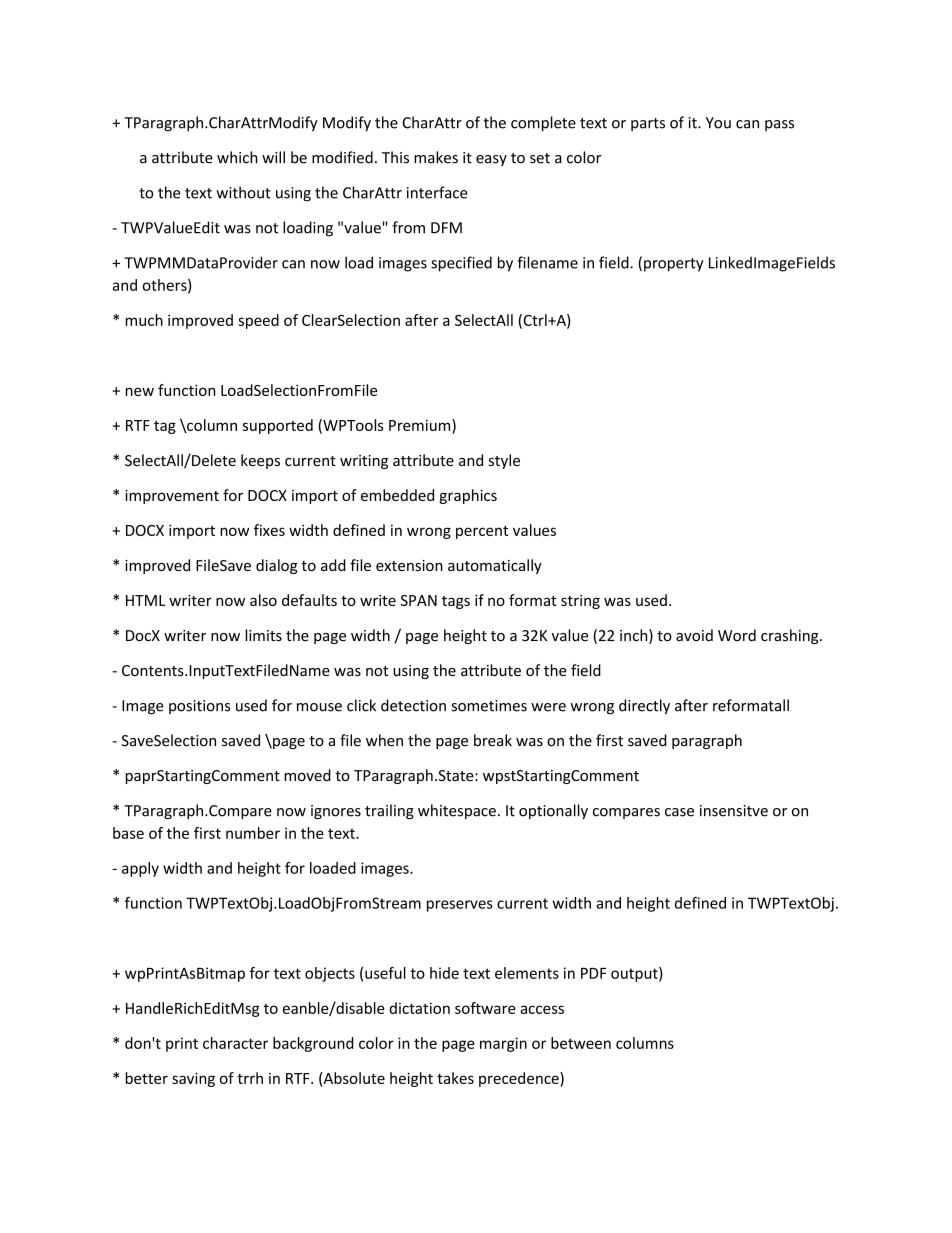 The height and width of the document is (1233, 952). What do you see at coordinates (718, 123) in the document?
I see `You` at bounding box center [718, 123].
